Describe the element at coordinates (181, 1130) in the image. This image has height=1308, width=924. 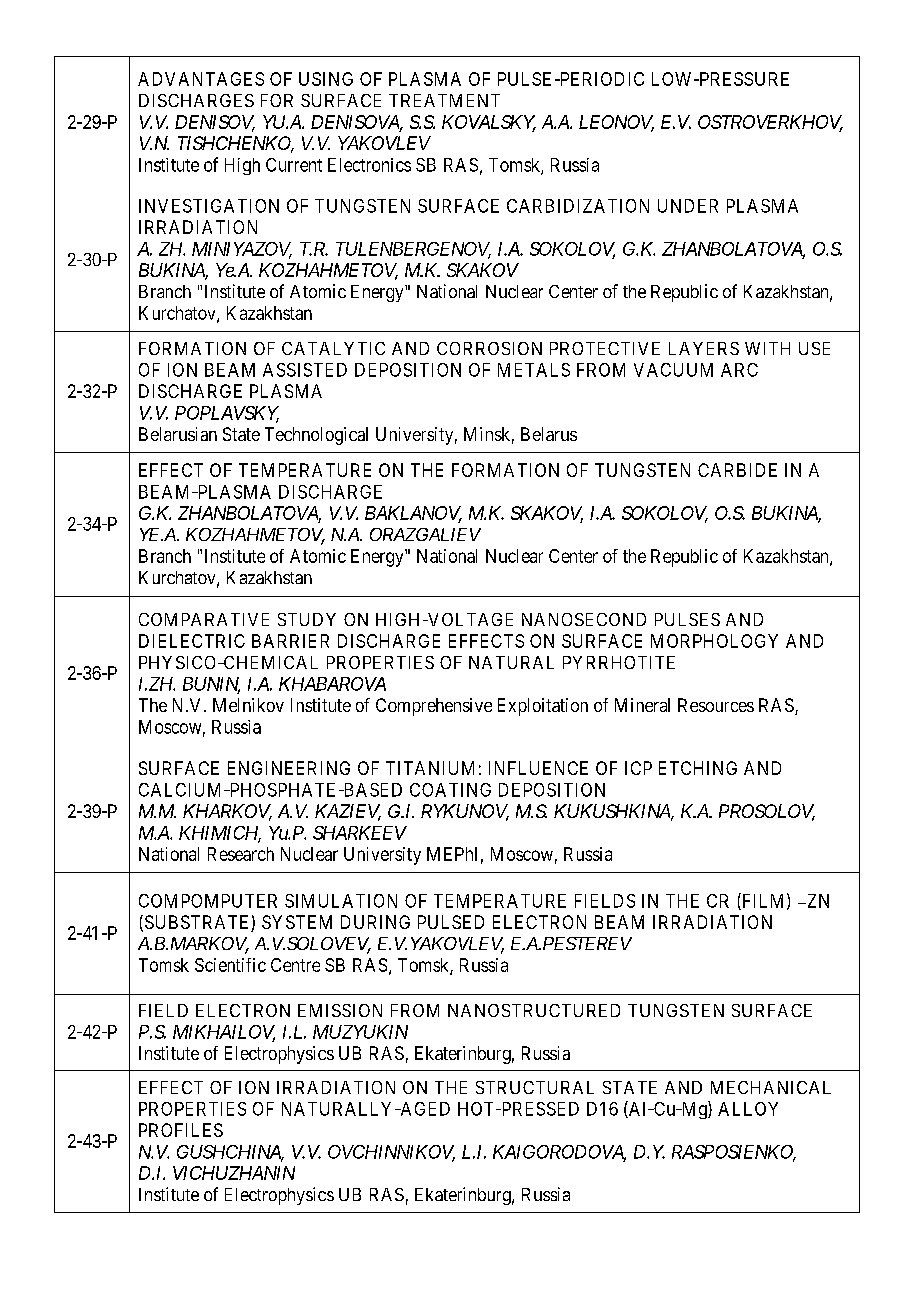
I see `PROFILES` at that location.
